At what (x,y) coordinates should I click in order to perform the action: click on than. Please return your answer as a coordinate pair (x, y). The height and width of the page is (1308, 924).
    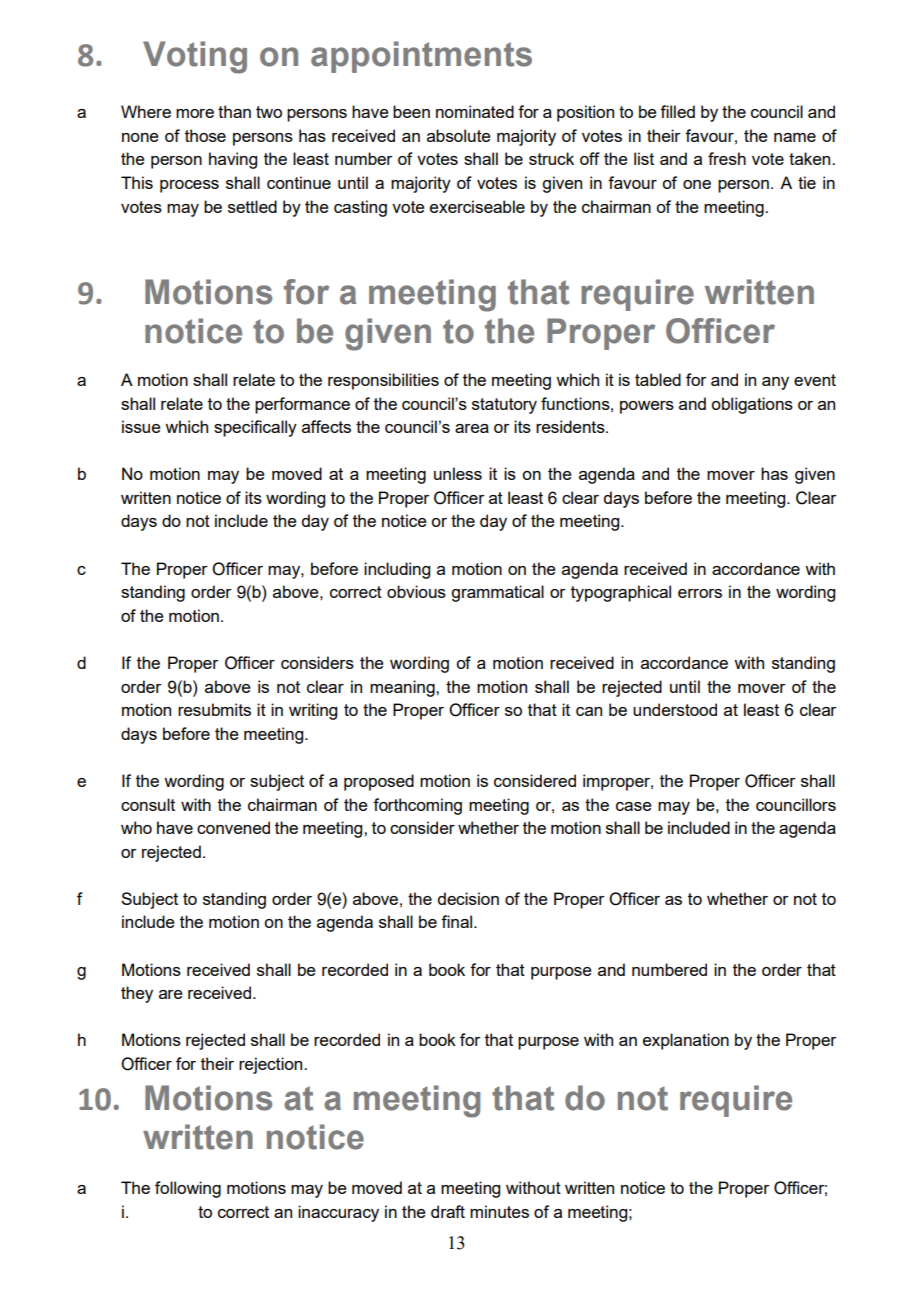
    Looking at the image, I should click on (234, 111).
